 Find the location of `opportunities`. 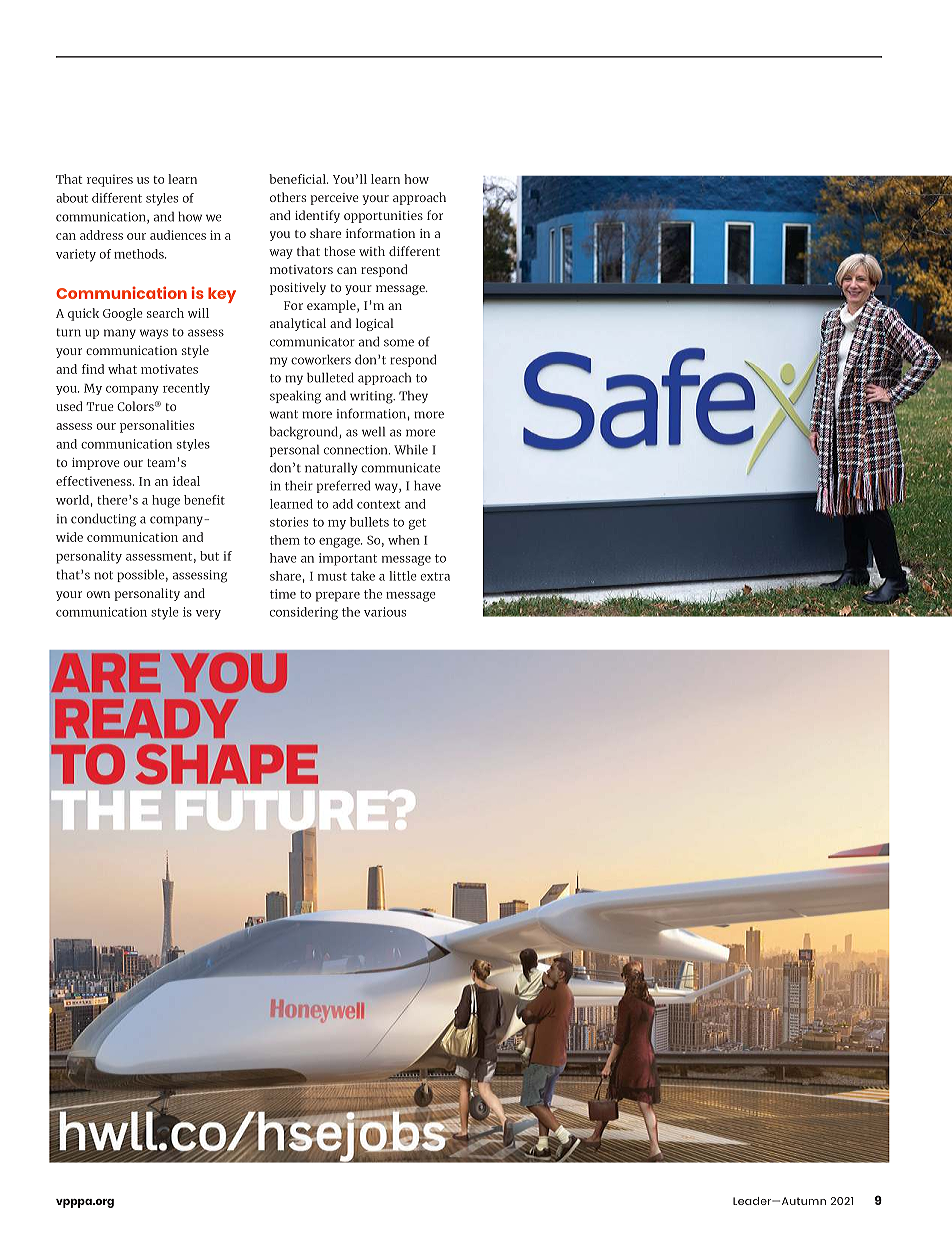

opportunities is located at coordinates (383, 217).
